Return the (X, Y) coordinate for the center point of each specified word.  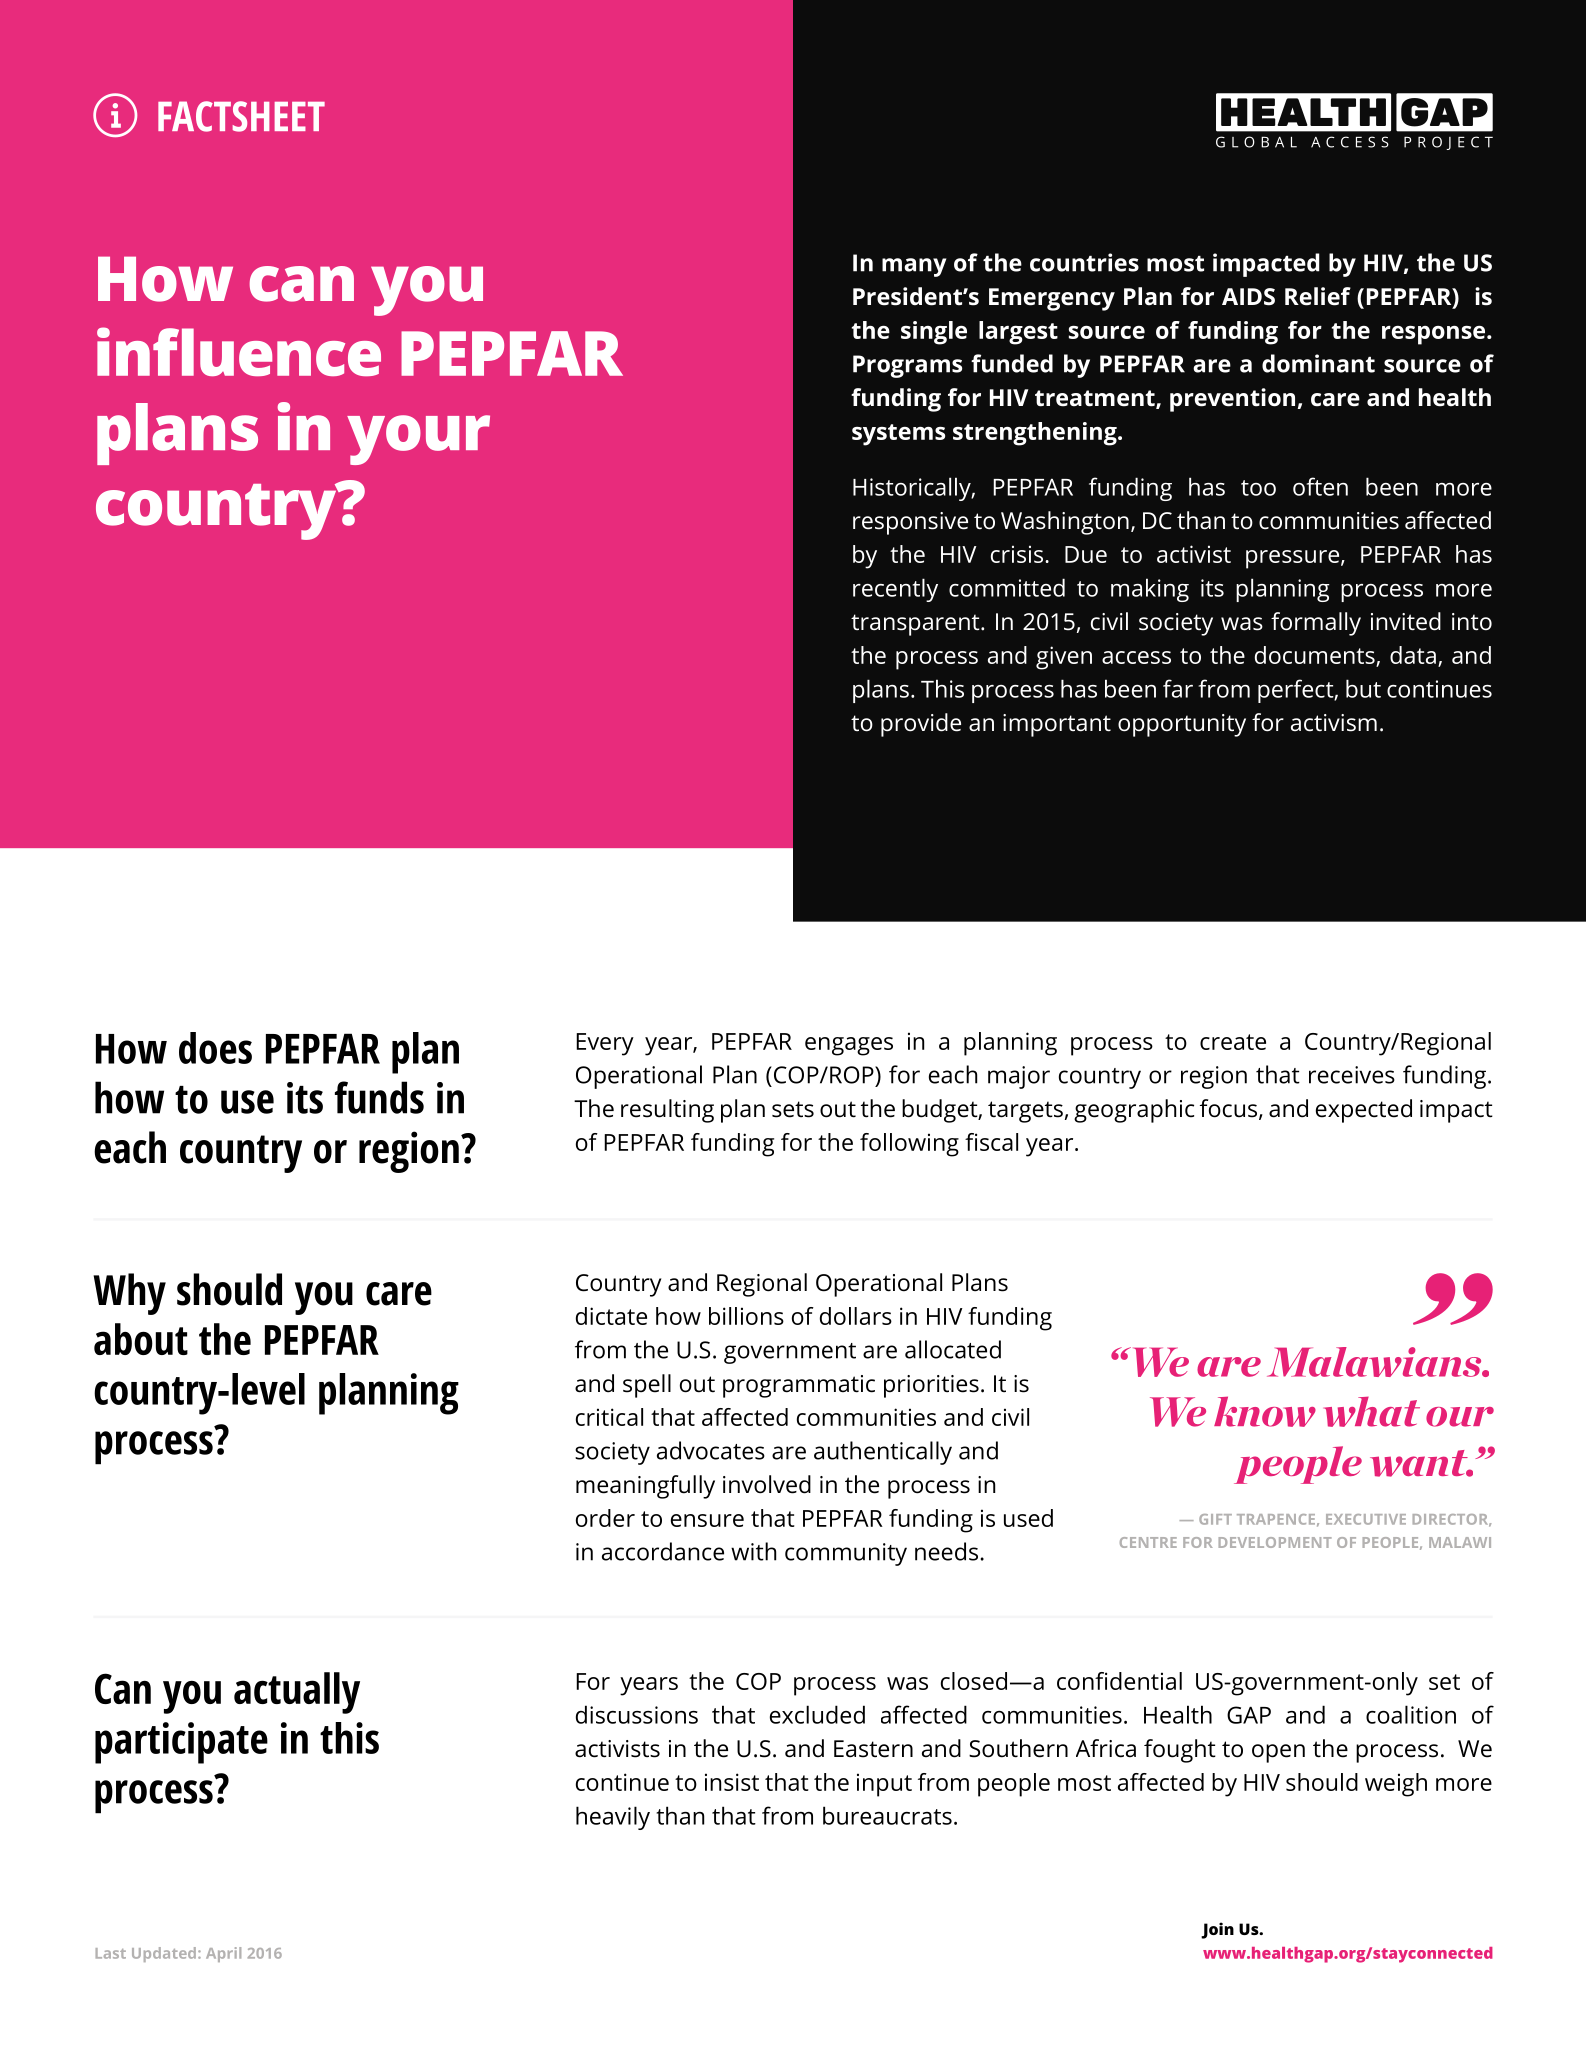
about (141, 1339)
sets (793, 1109)
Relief (1318, 296)
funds (379, 1097)
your (418, 440)
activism (1334, 723)
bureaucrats (887, 1815)
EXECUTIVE (1366, 1519)
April (223, 1954)
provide (921, 725)
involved (767, 1484)
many (914, 267)
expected (1364, 1111)
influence (239, 351)
